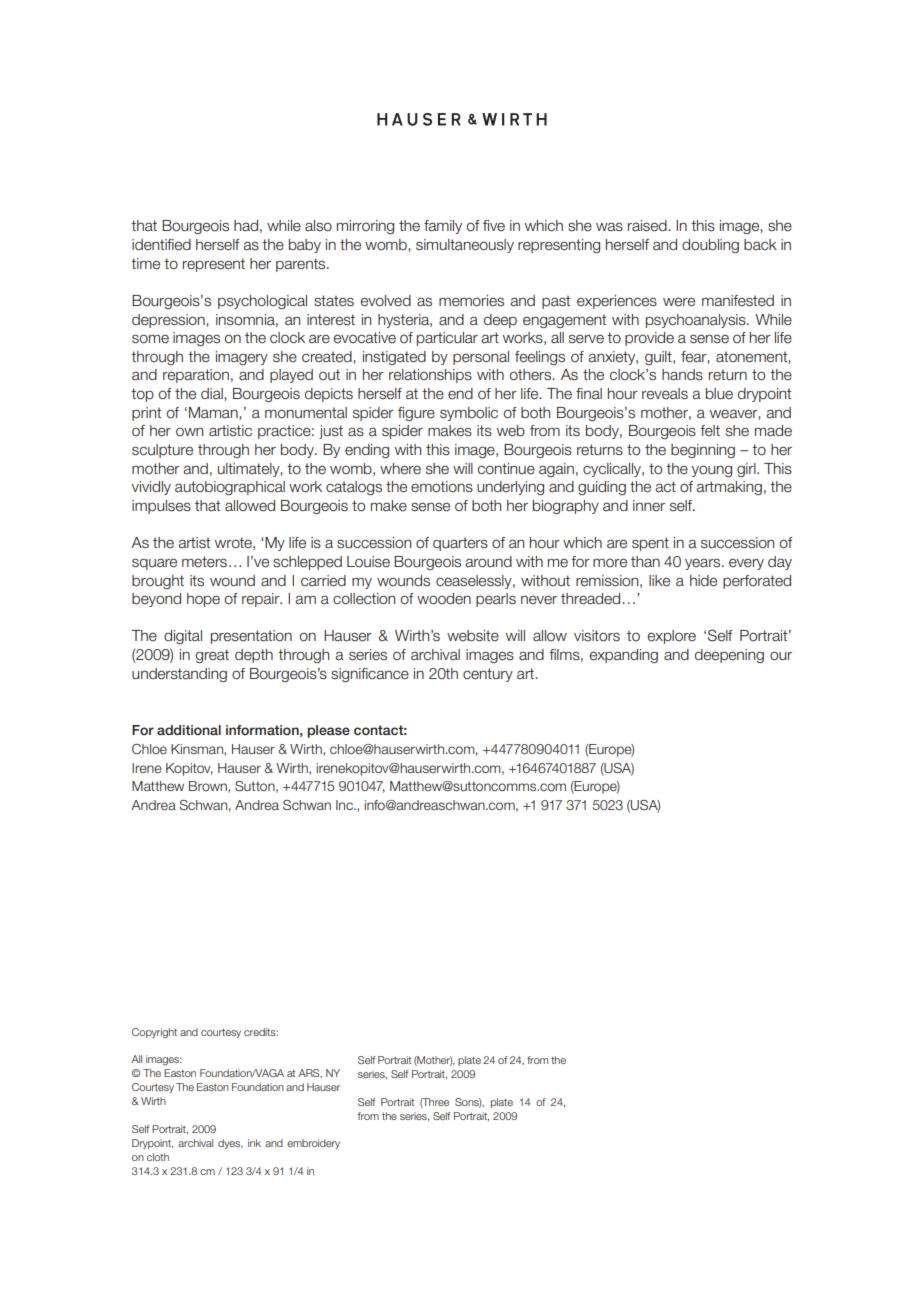  What do you see at coordinates (161, 245) in the document?
I see `identified` at bounding box center [161, 245].
